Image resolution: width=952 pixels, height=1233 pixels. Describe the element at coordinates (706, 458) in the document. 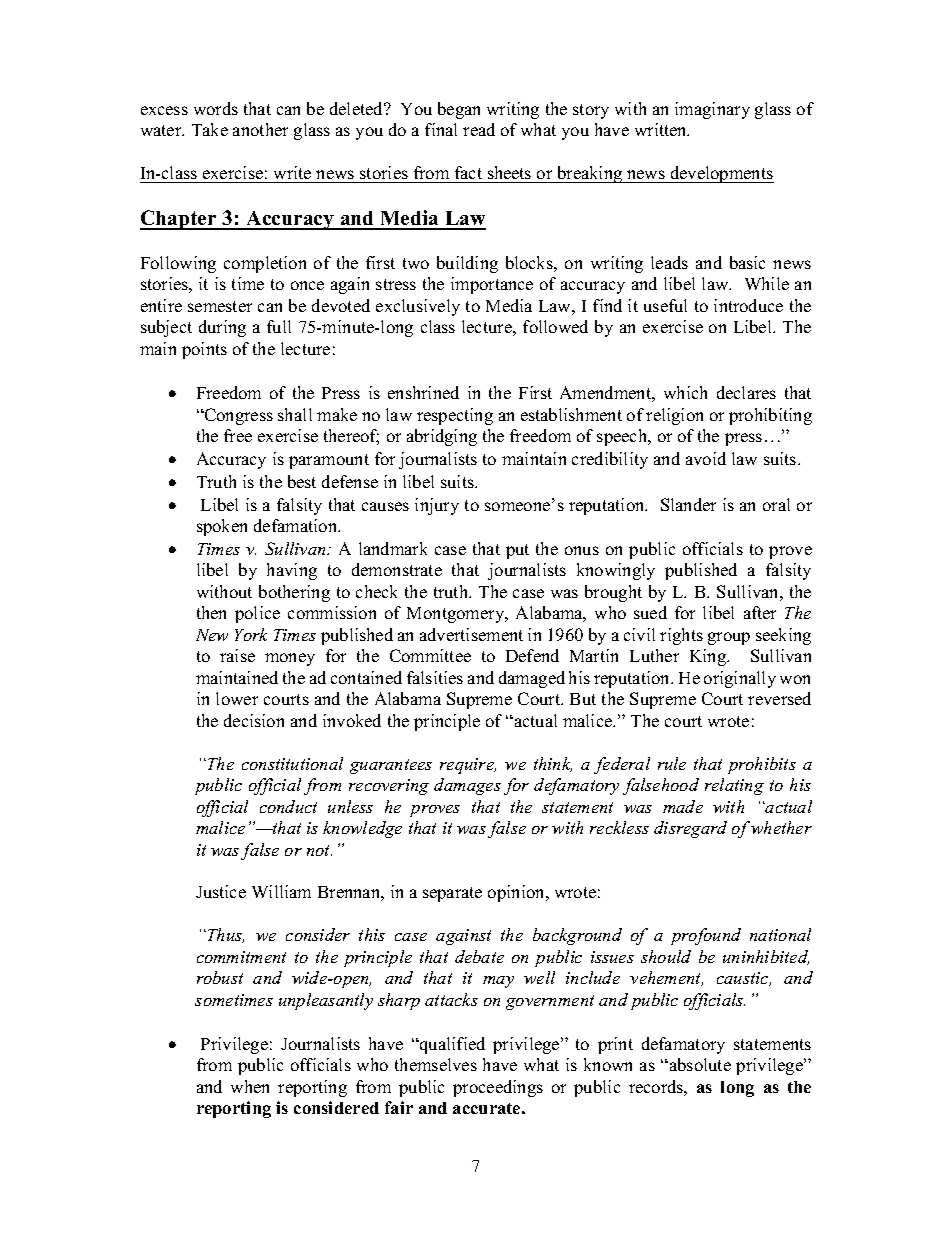

I see `avoid` at that location.
